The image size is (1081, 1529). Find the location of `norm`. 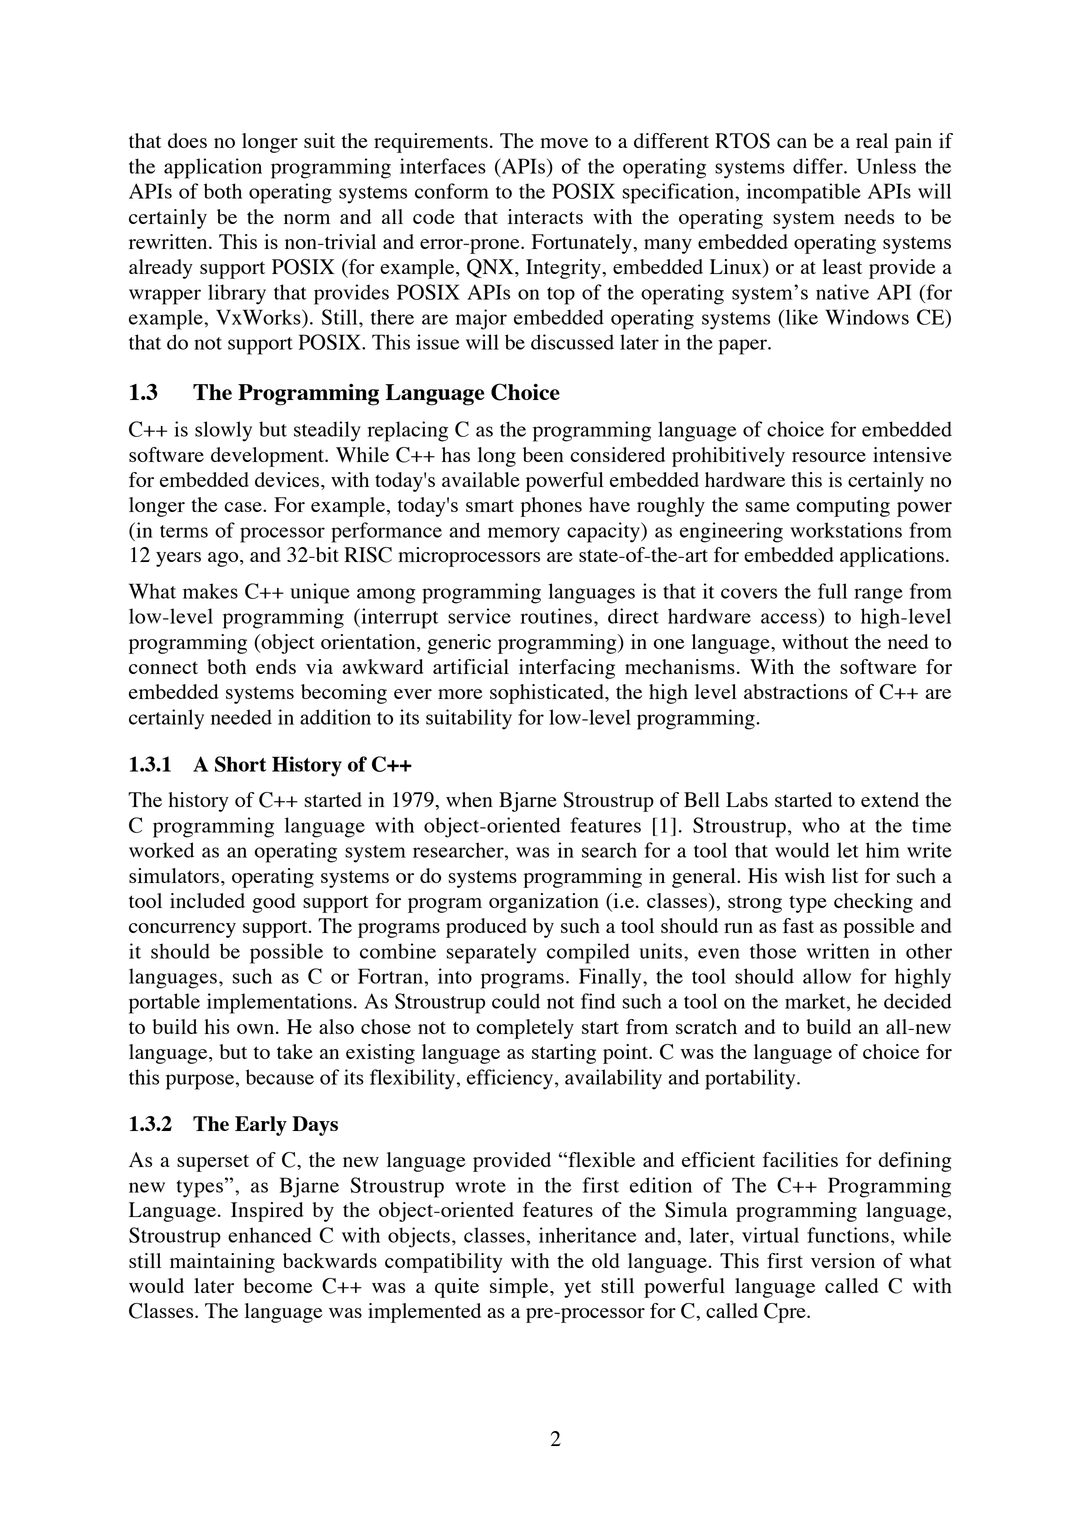

norm is located at coordinates (307, 219).
